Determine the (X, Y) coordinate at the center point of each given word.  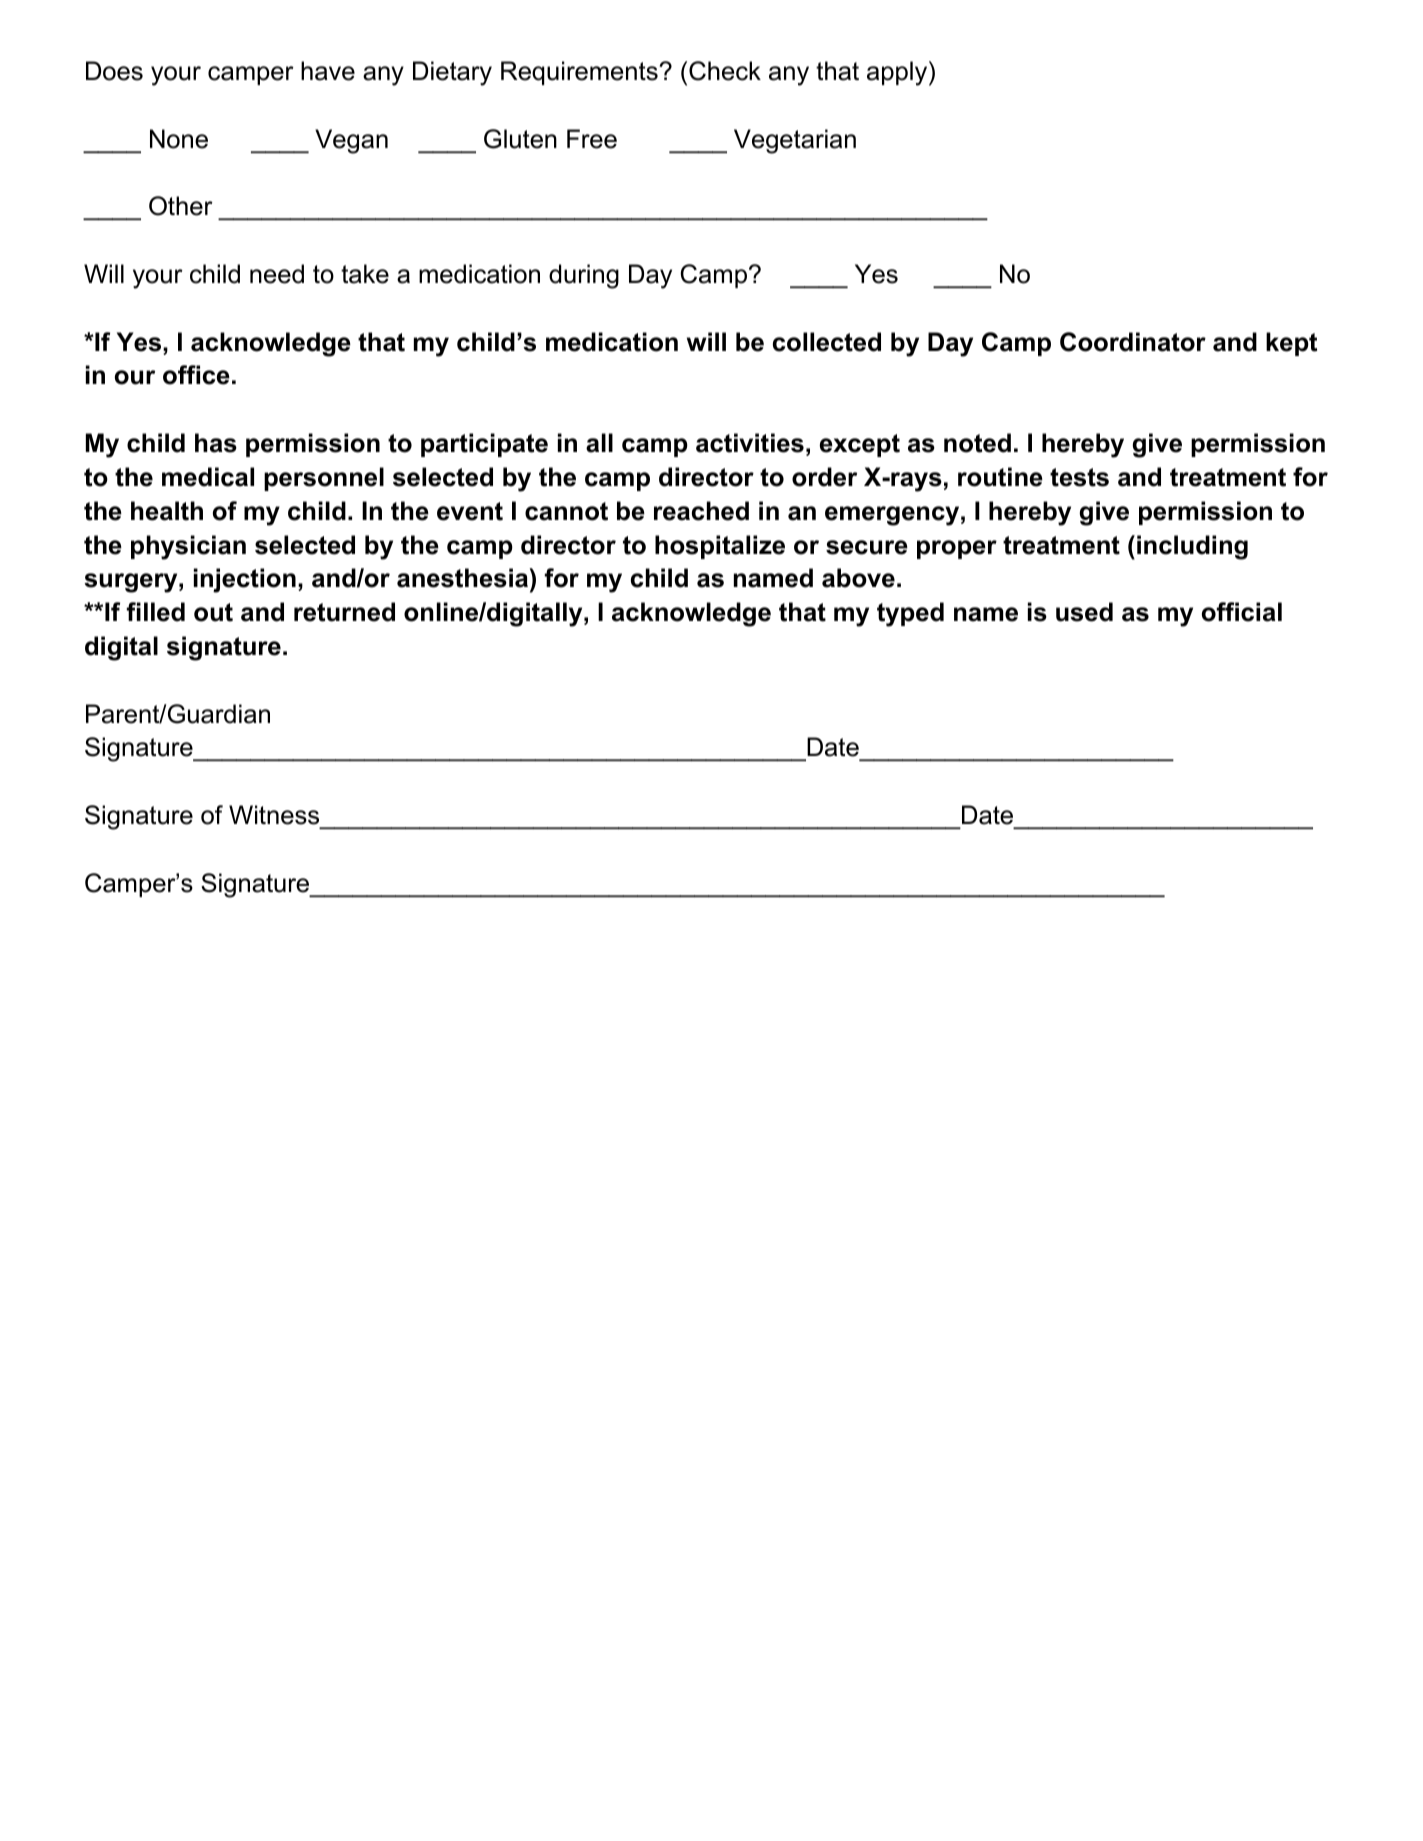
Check (725, 71)
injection (245, 580)
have (328, 71)
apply (898, 73)
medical (208, 477)
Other (181, 206)
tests (1079, 477)
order (824, 477)
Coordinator (1133, 342)
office (196, 375)
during (584, 276)
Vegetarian (795, 141)
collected (827, 342)
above (858, 578)
